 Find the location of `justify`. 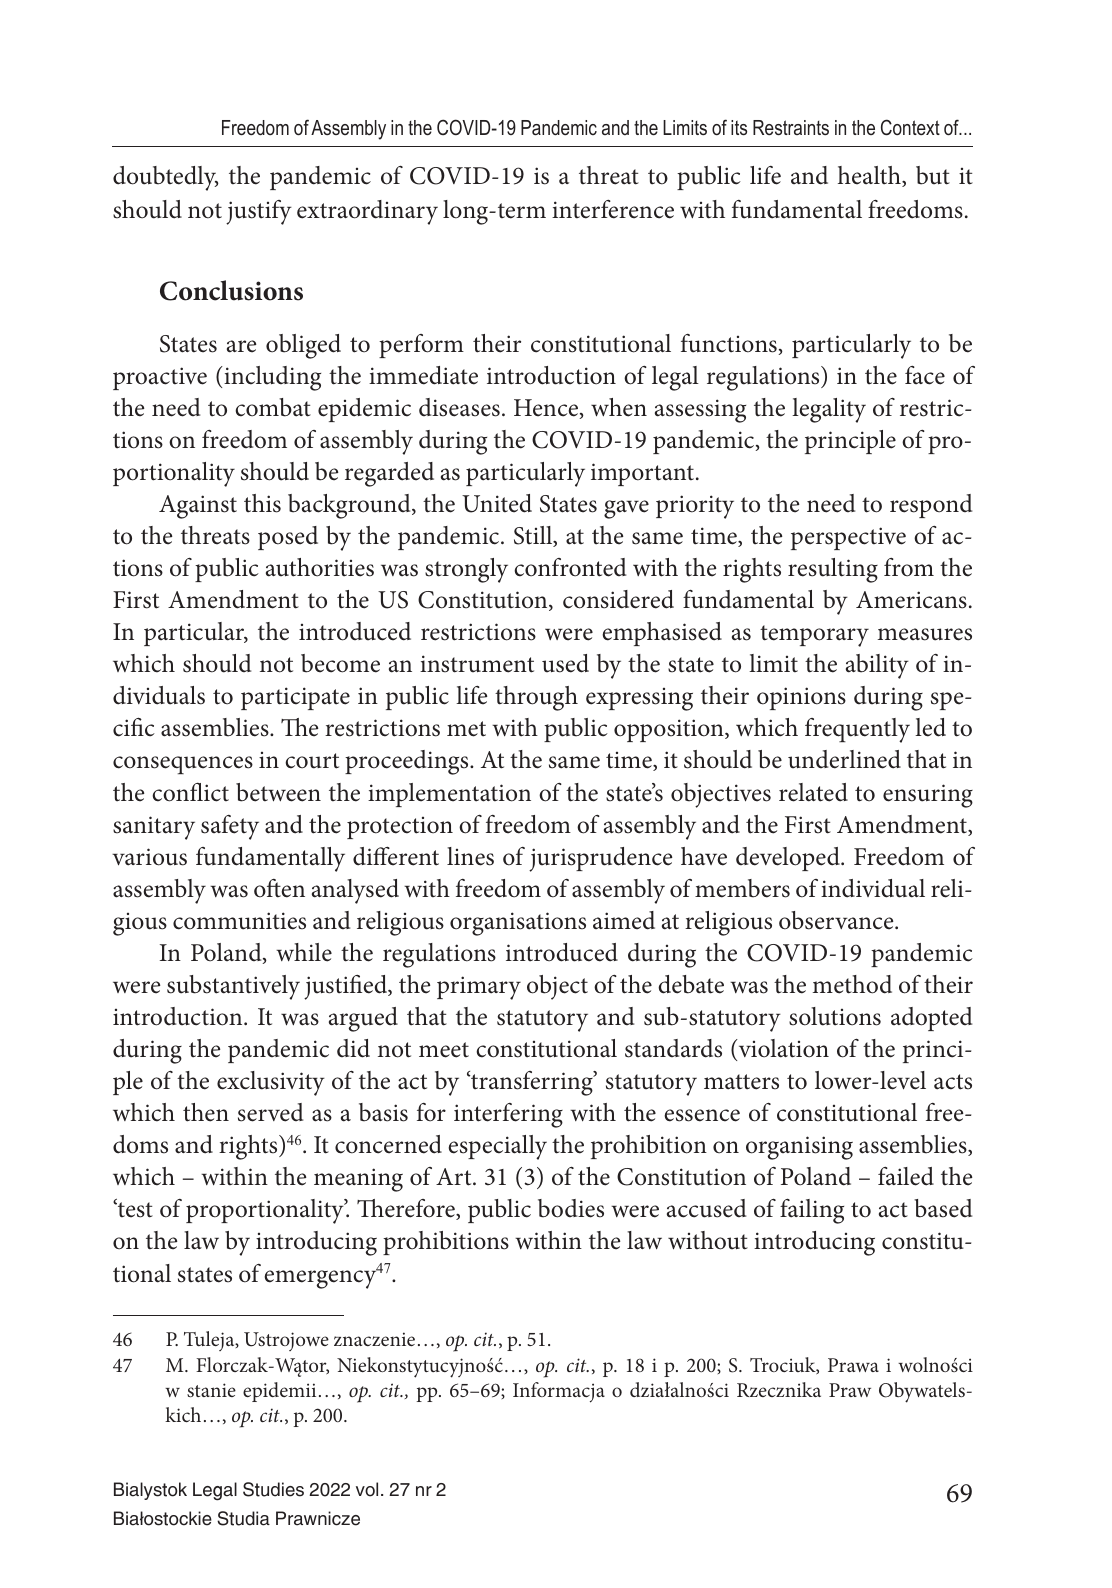

justify is located at coordinates (259, 212).
